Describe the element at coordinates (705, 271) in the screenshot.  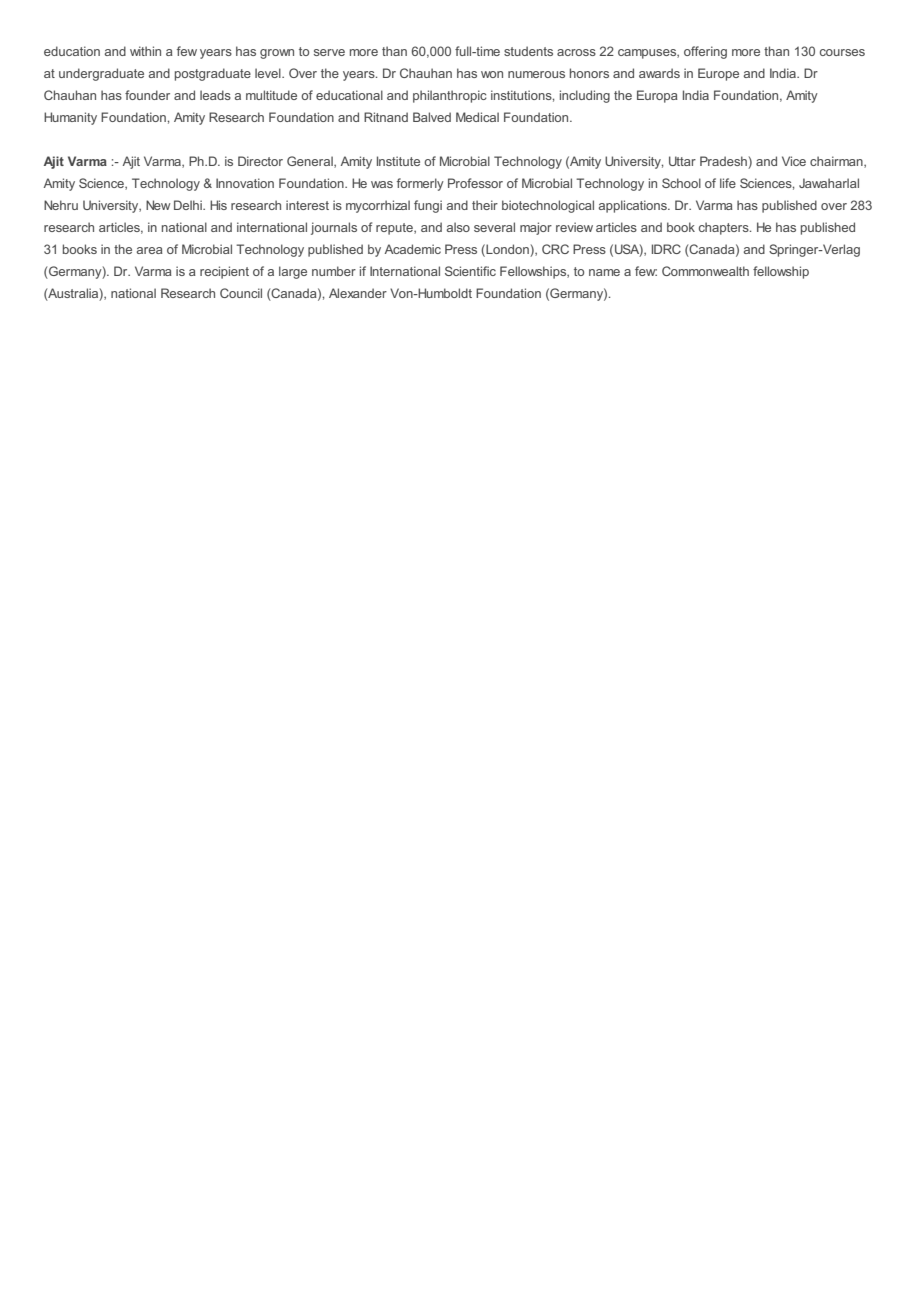
I see `Commonwealth` at that location.
